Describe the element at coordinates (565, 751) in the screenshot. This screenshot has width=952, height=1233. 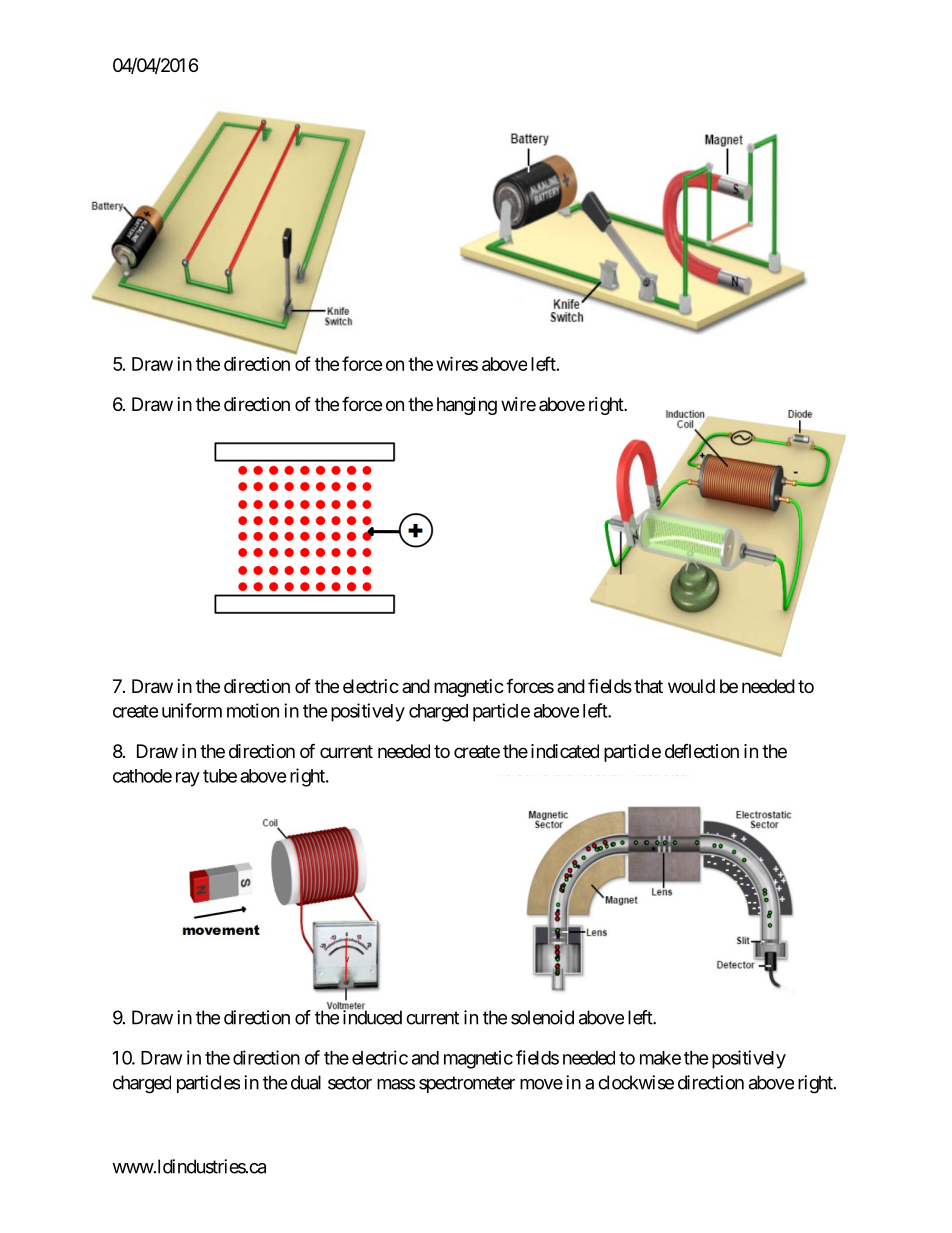
I see `indicated` at that location.
